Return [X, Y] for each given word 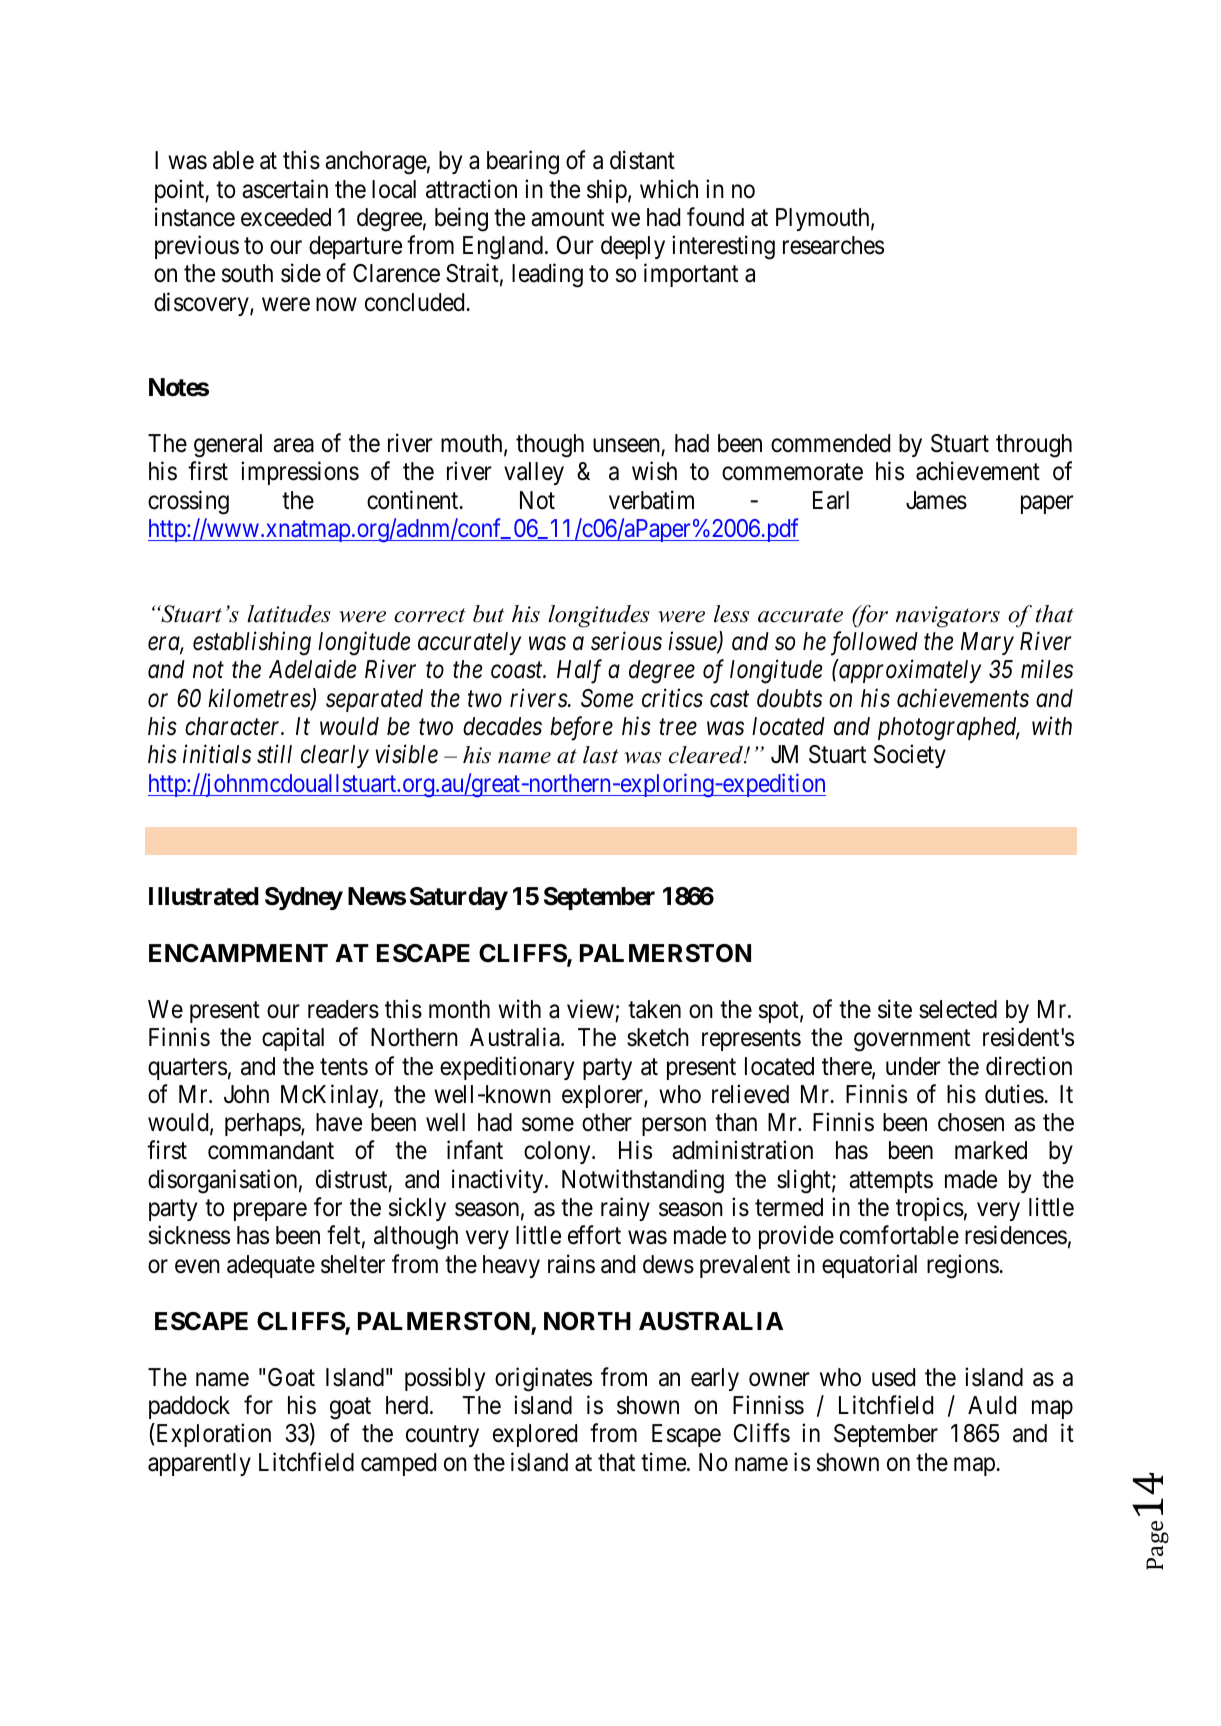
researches [833, 245]
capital [293, 1039]
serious [626, 641]
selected [958, 1009]
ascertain [285, 189]
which [669, 189]
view [590, 1009]
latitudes [289, 614]
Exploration [214, 1435]
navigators [948, 617]
